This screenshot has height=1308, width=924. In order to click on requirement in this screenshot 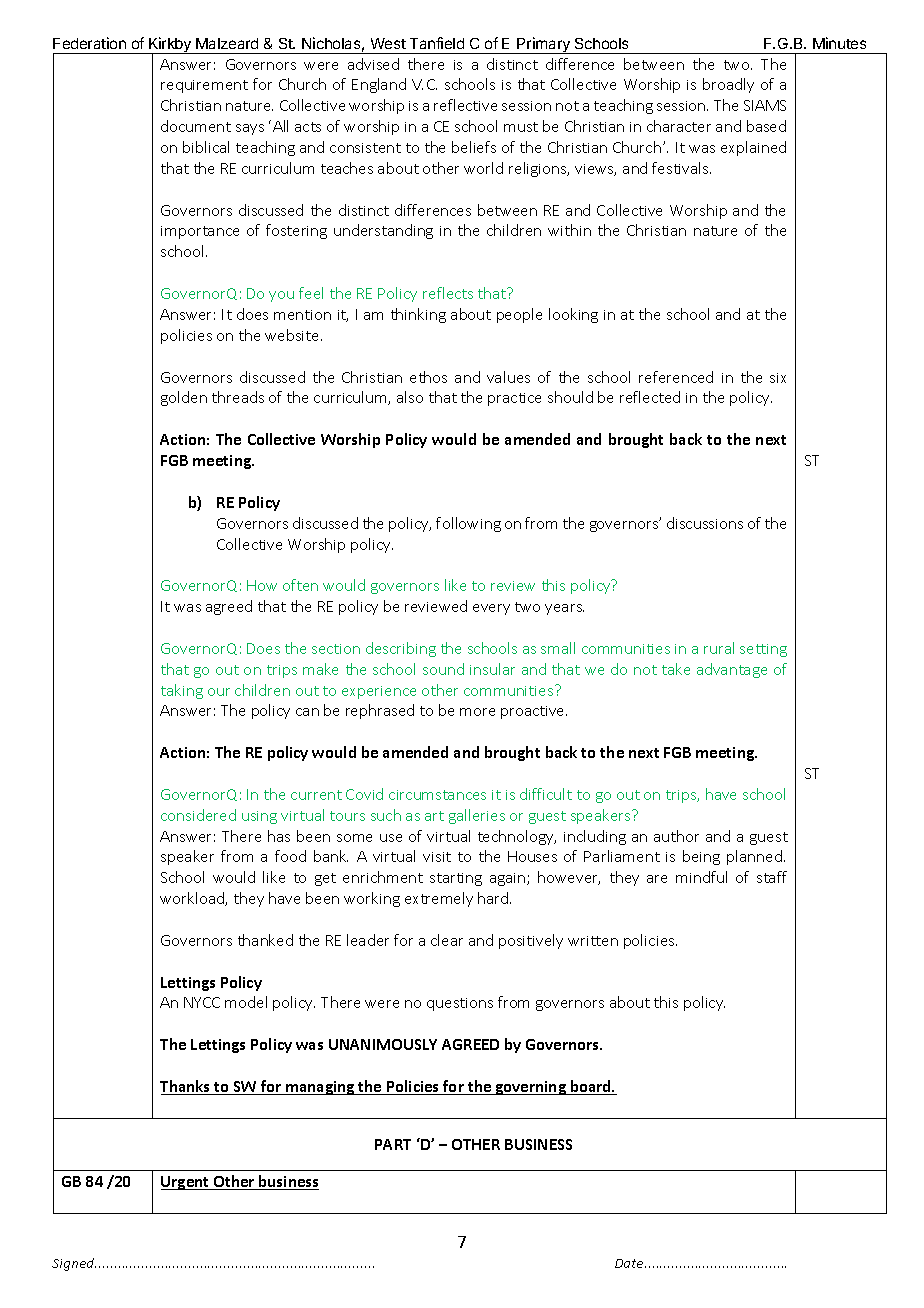, I will do `click(204, 86)`.
